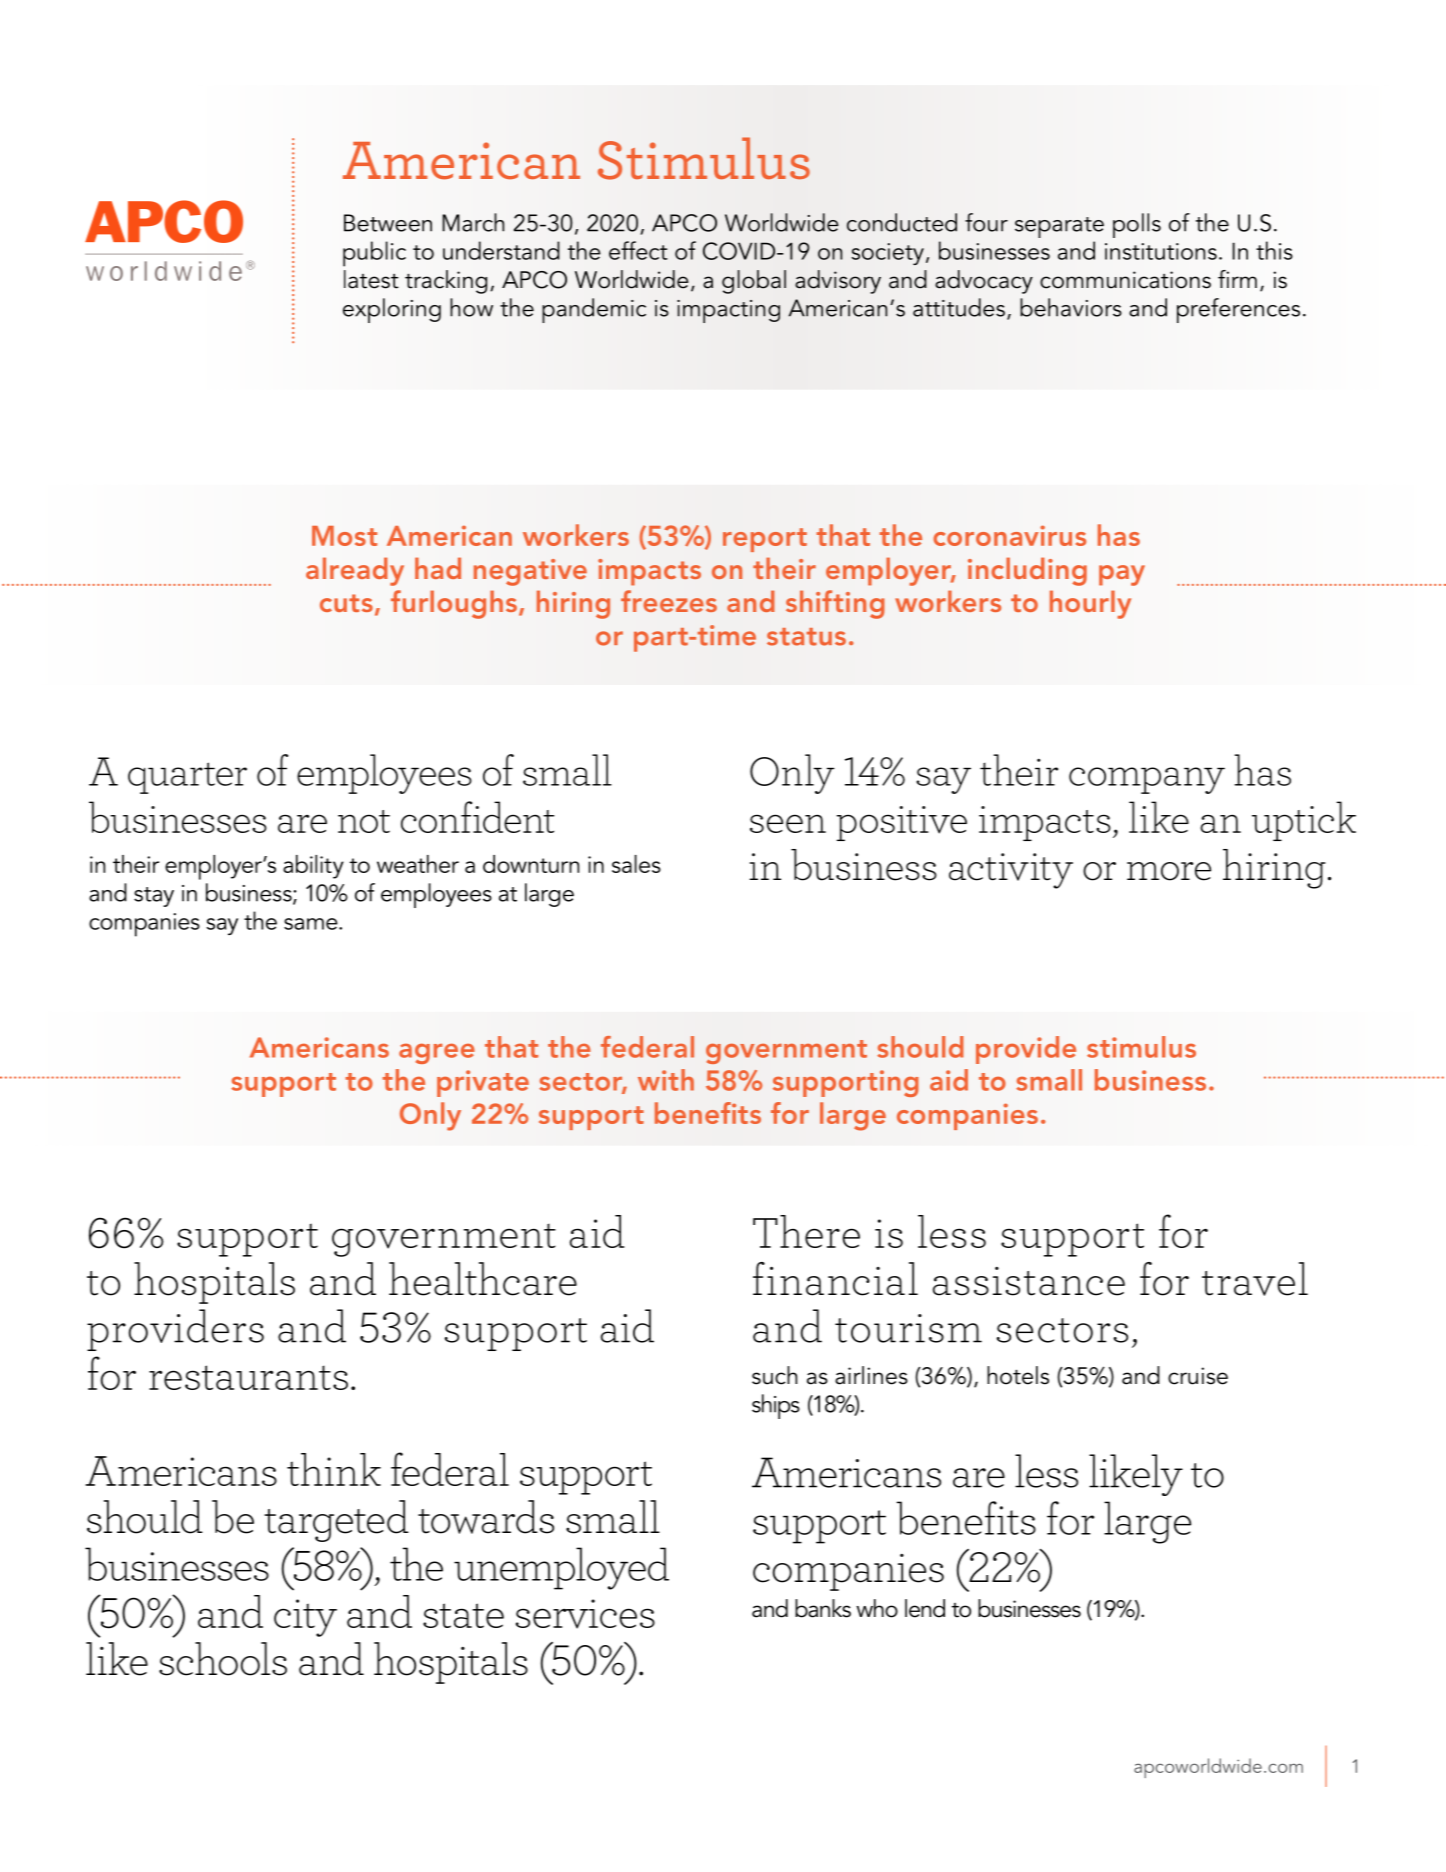  Describe the element at coordinates (1255, 1279) in the screenshot. I see `travel` at that location.
